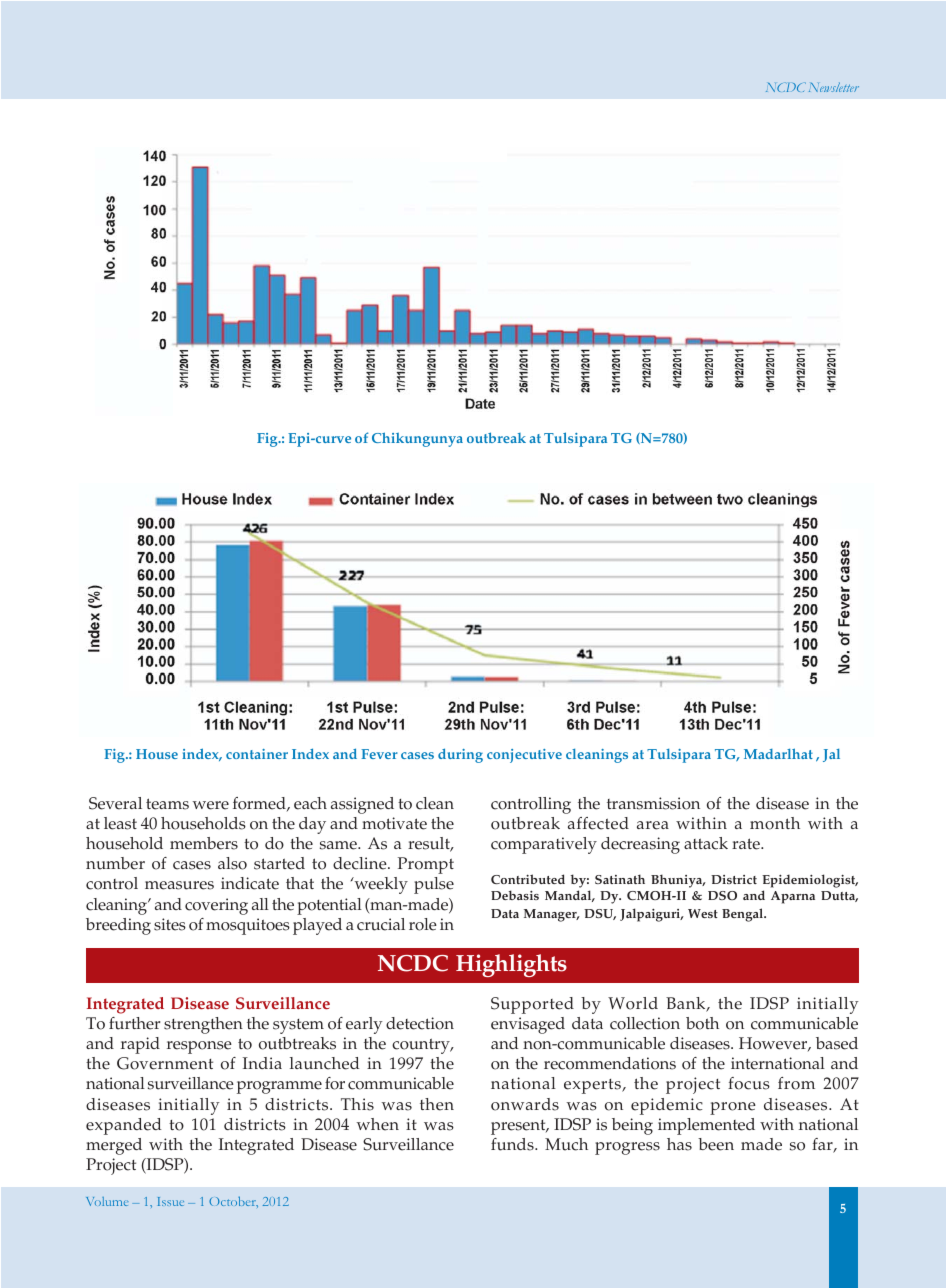 The image size is (946, 1288). What do you see at coordinates (460, 755) in the document?
I see `during` at bounding box center [460, 755].
